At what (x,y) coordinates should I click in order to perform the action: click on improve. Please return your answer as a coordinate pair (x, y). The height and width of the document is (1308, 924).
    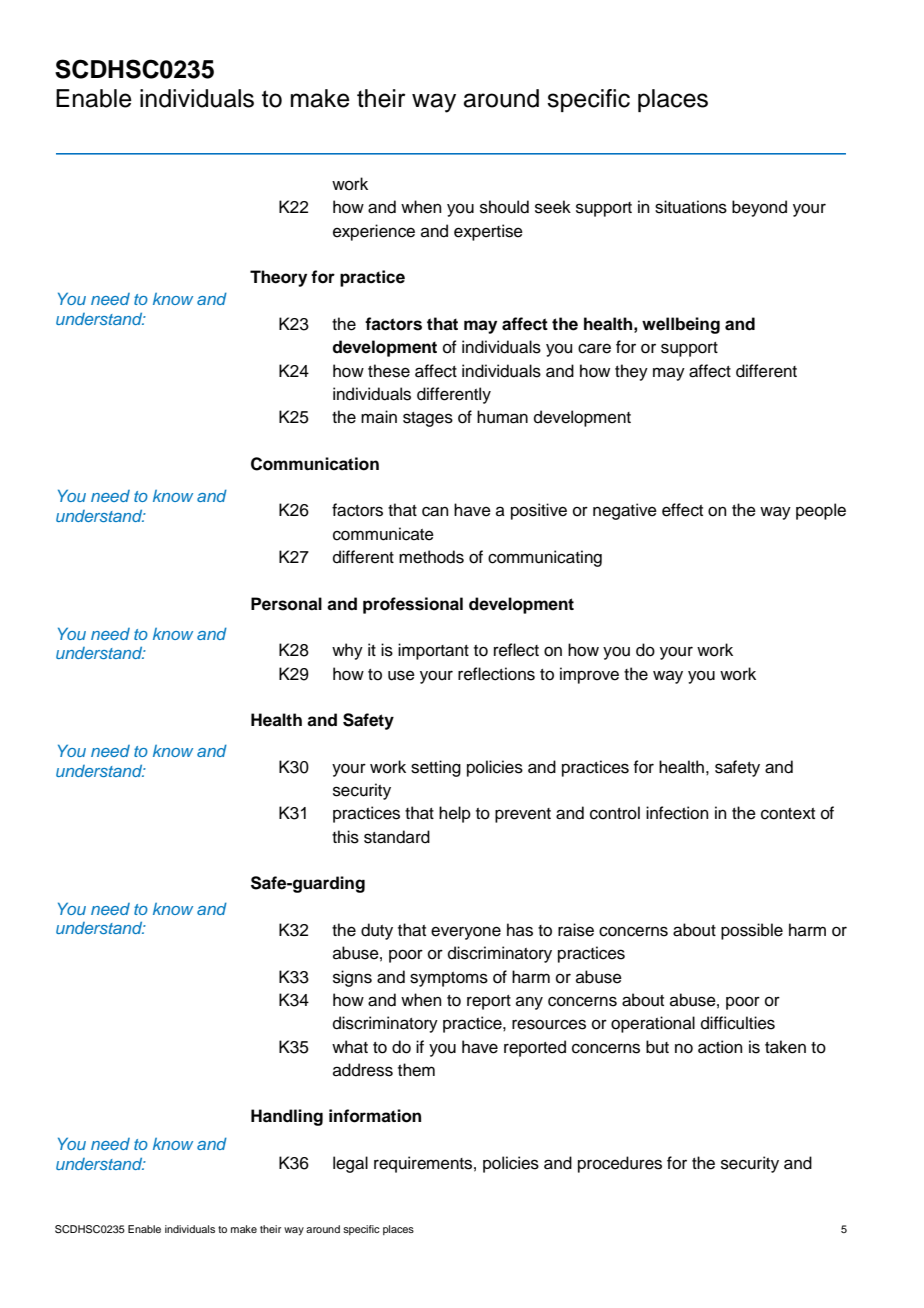
    Looking at the image, I should click on (589, 675).
